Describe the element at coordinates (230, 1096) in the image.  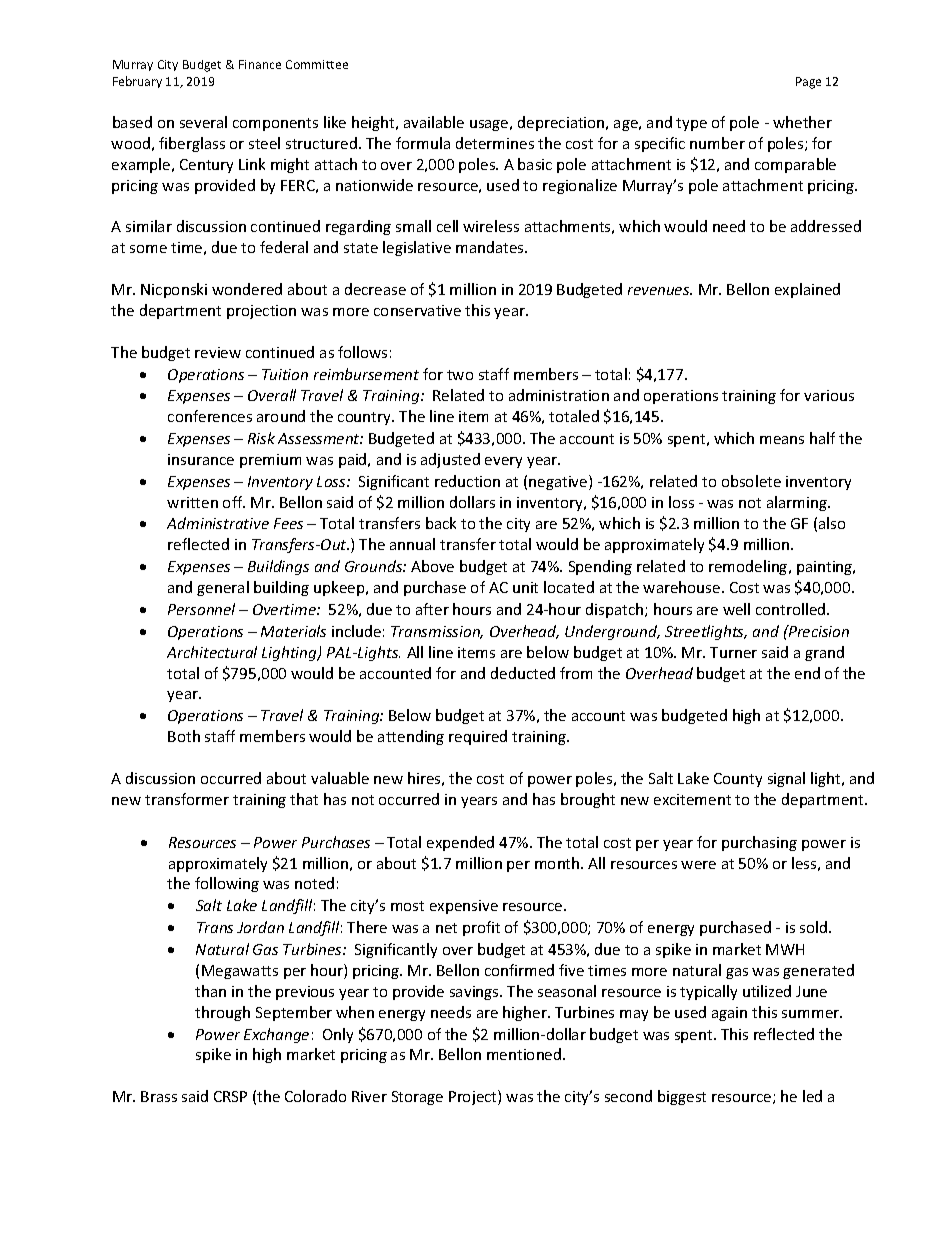
I see `CRSP` at that location.
